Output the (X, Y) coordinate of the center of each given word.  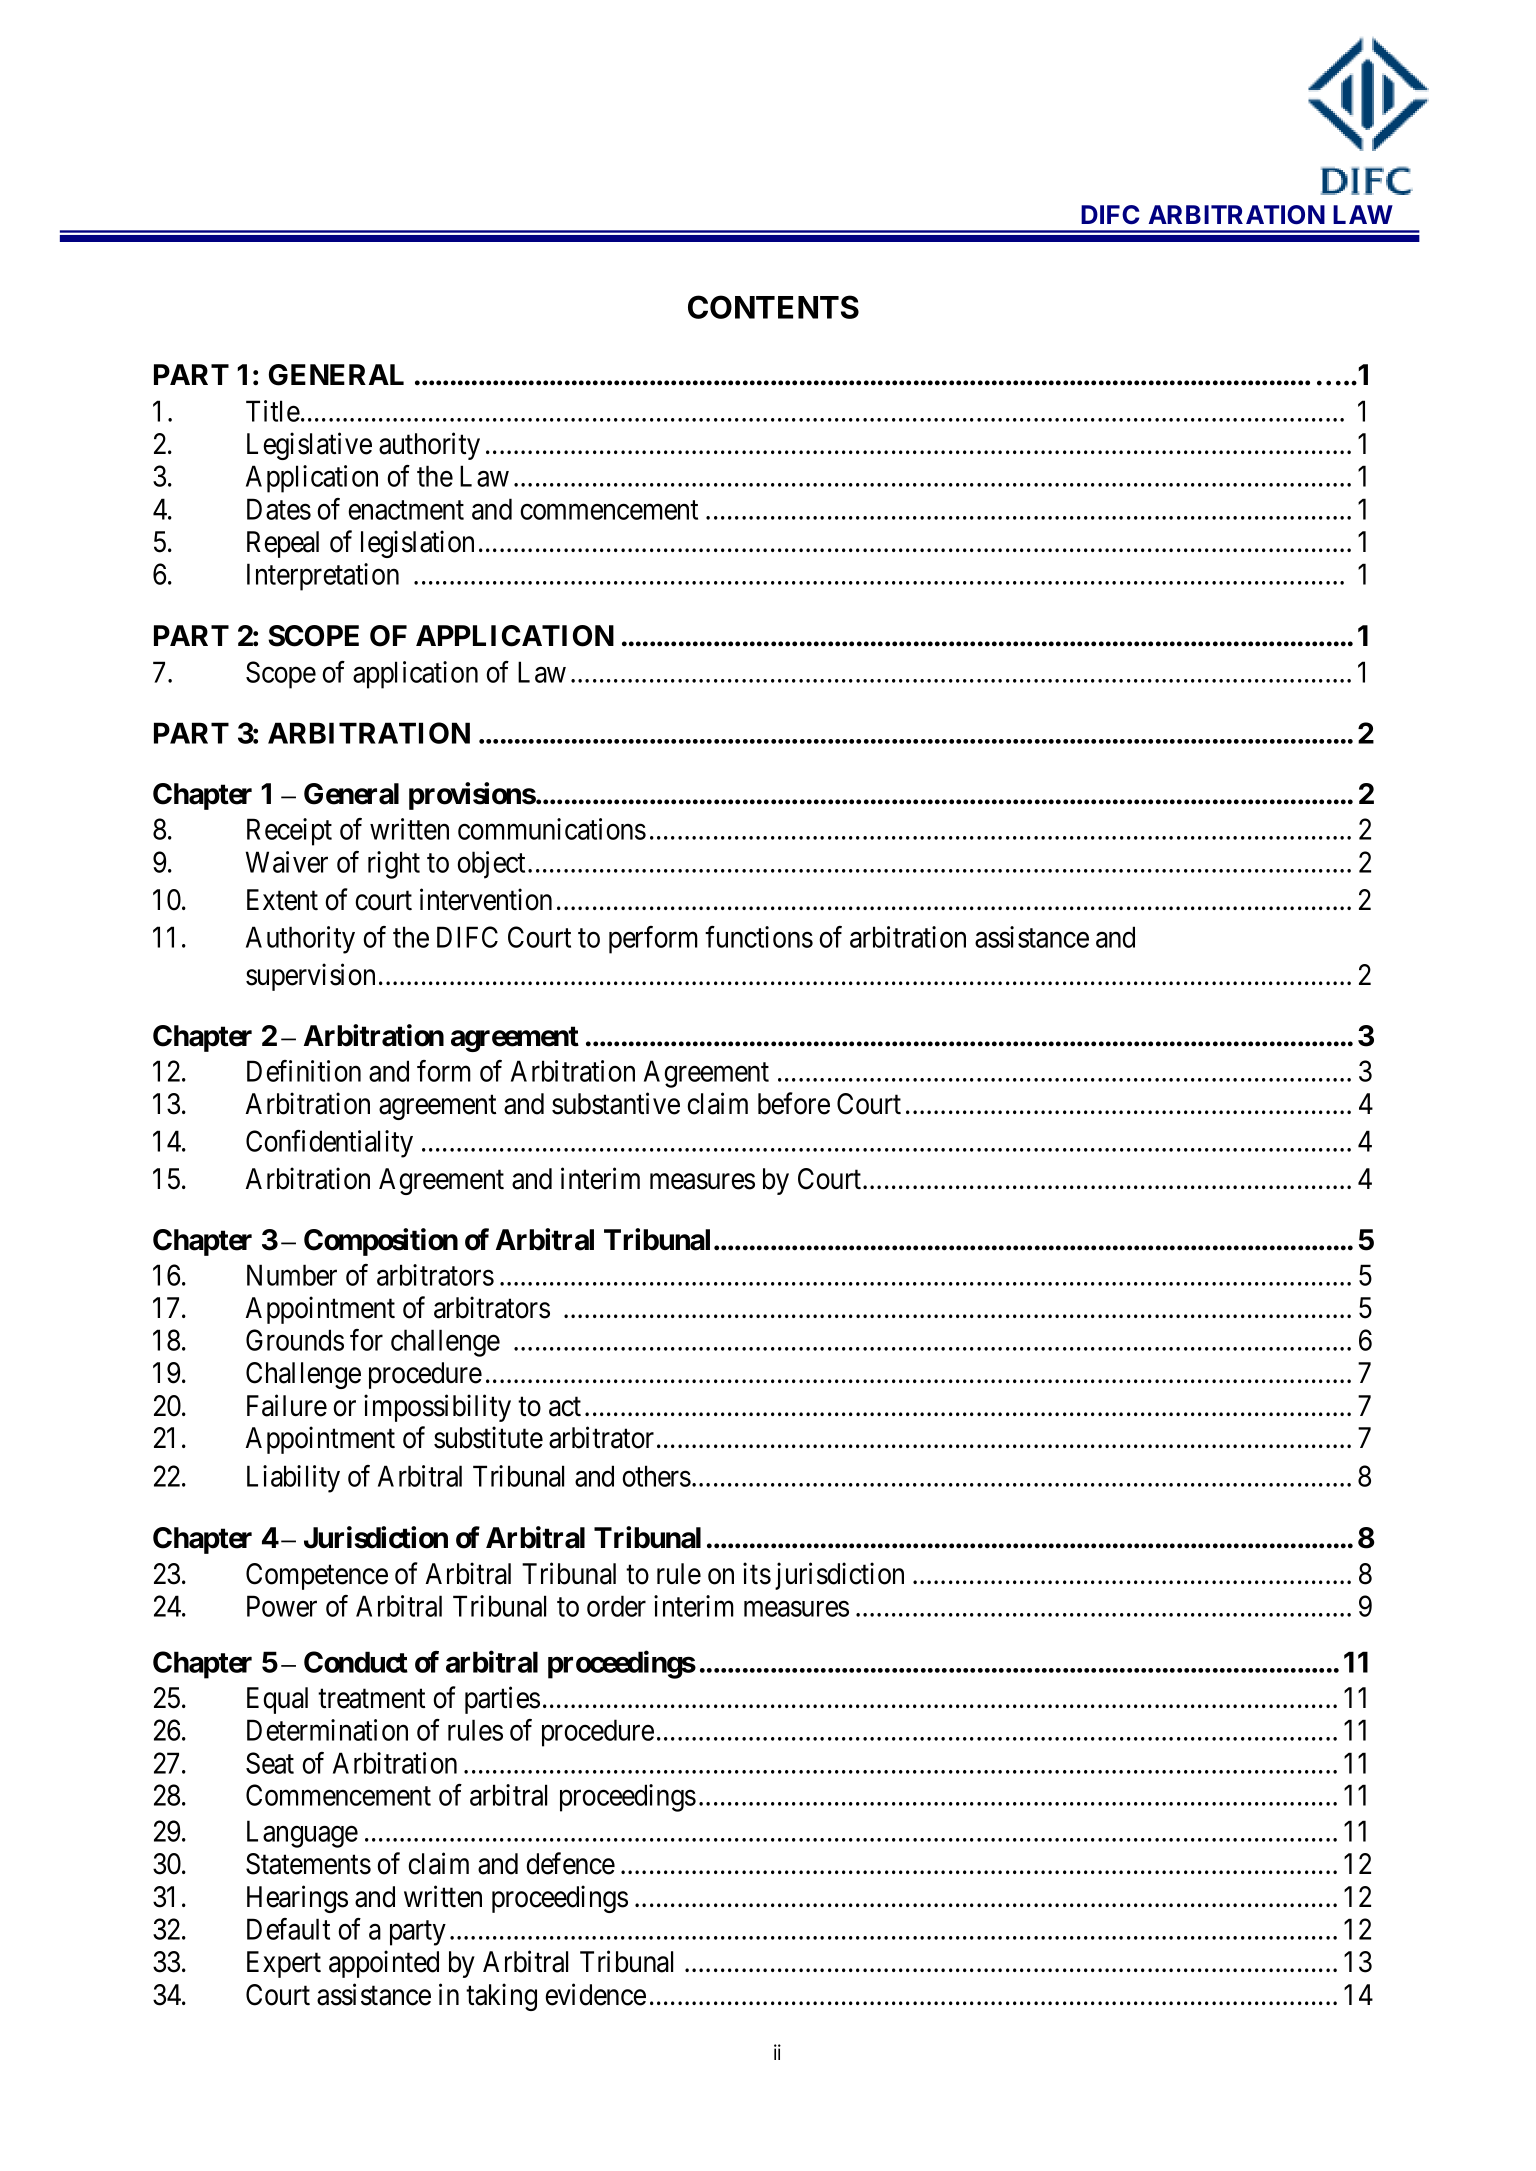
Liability (293, 1479)
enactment (406, 510)
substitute (488, 1438)
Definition (304, 1071)
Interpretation (323, 577)
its (757, 1573)
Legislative (309, 446)
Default (288, 1929)
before (794, 1103)
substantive (616, 1103)
